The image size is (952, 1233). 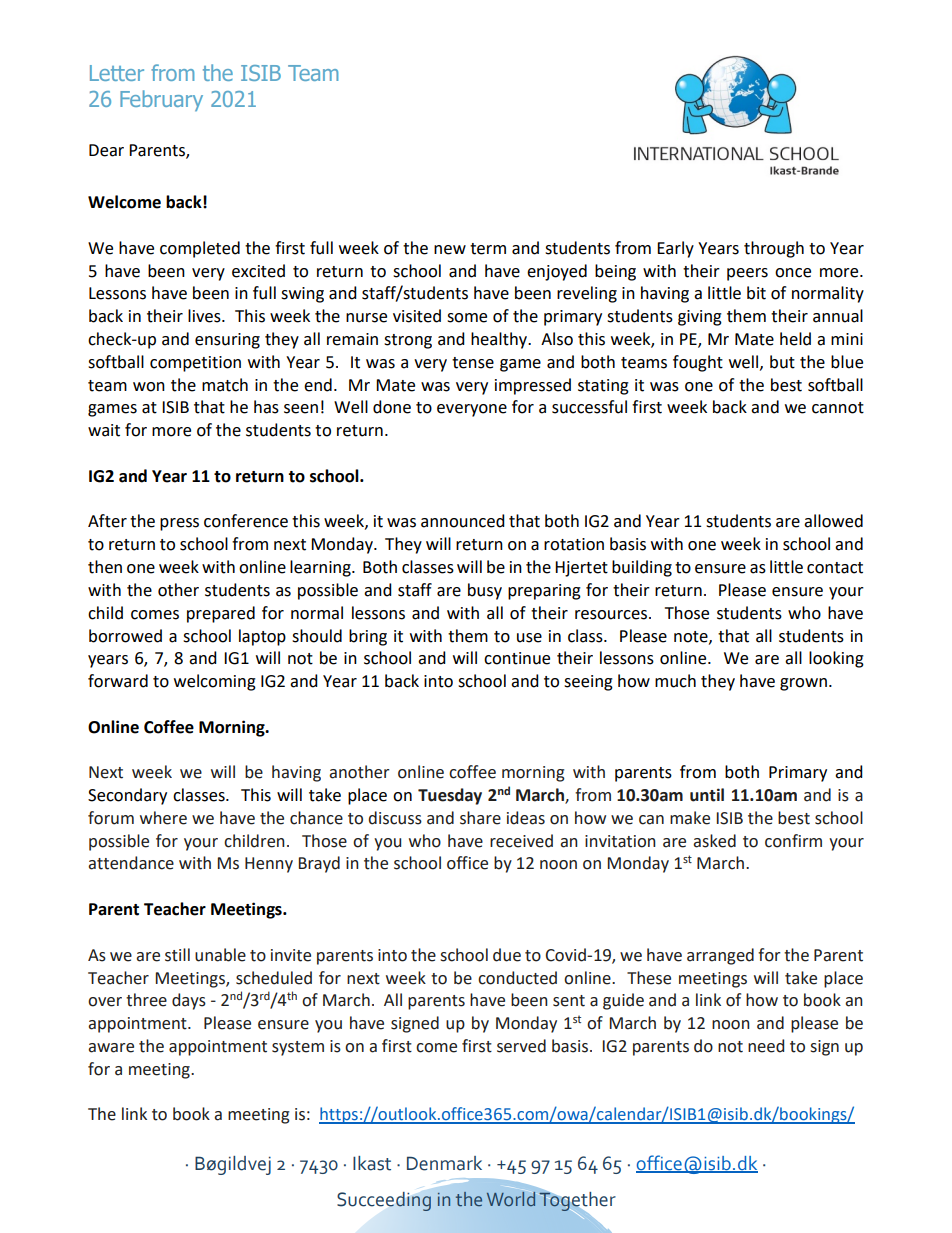 What do you see at coordinates (517, 658) in the screenshot?
I see `continue` at bounding box center [517, 658].
